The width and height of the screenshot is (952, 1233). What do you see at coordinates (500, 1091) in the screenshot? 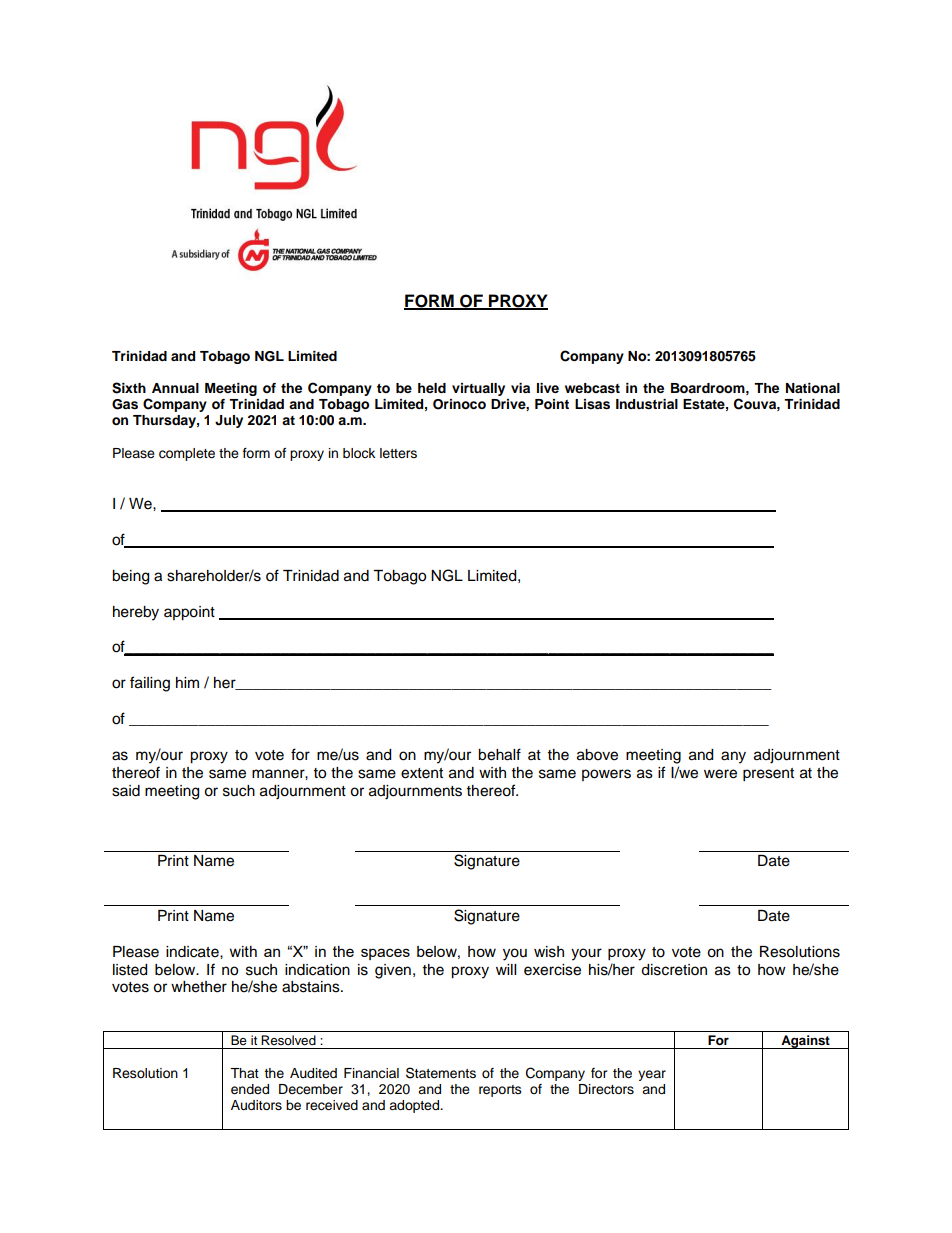
I see `reports` at bounding box center [500, 1091].
